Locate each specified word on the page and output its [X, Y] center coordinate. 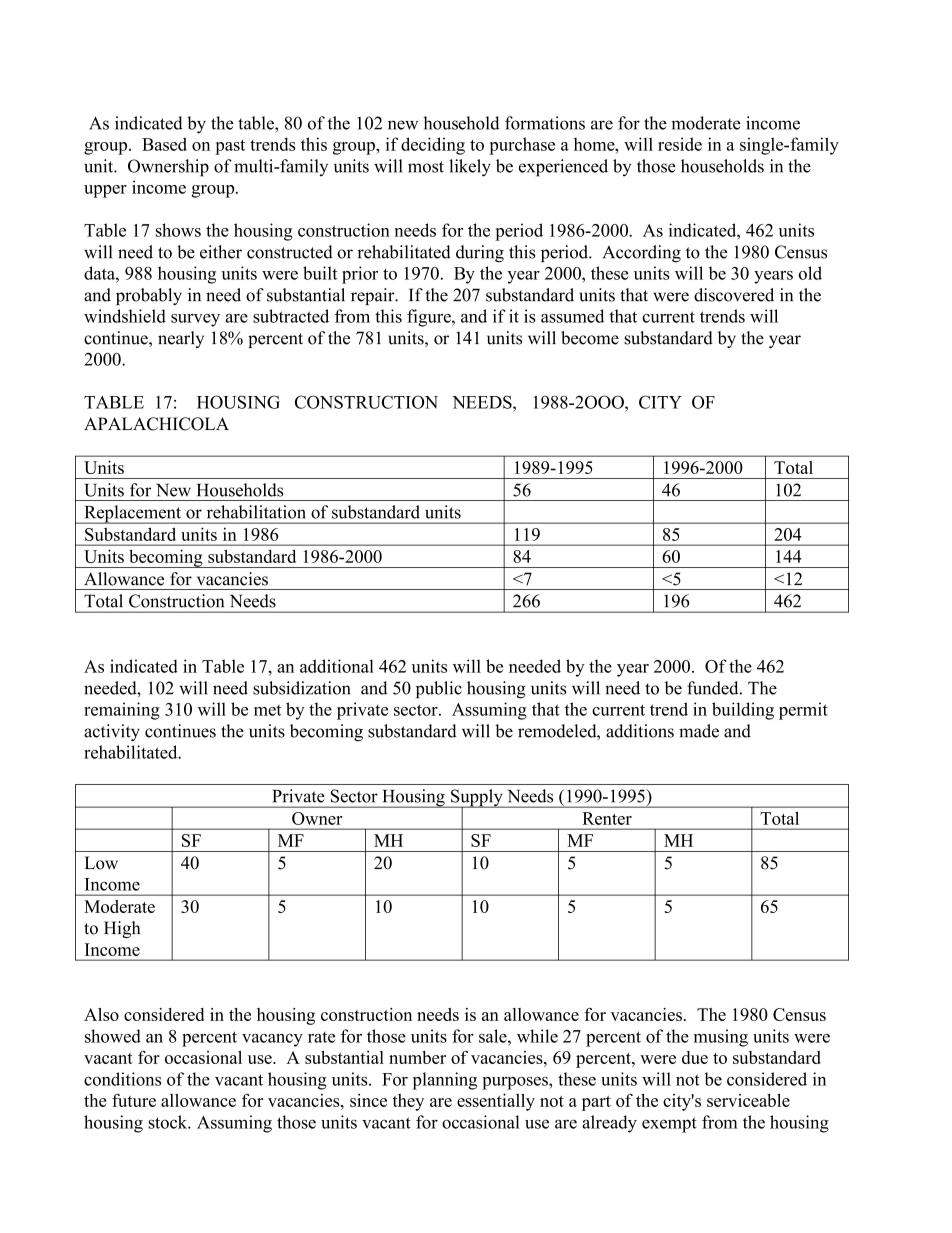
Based [164, 144]
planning [445, 1081]
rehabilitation [256, 512]
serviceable [748, 1100]
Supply [477, 799]
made [699, 731]
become [590, 338]
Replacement [133, 514]
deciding [433, 146]
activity [112, 732]
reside [680, 144]
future [134, 1100]
